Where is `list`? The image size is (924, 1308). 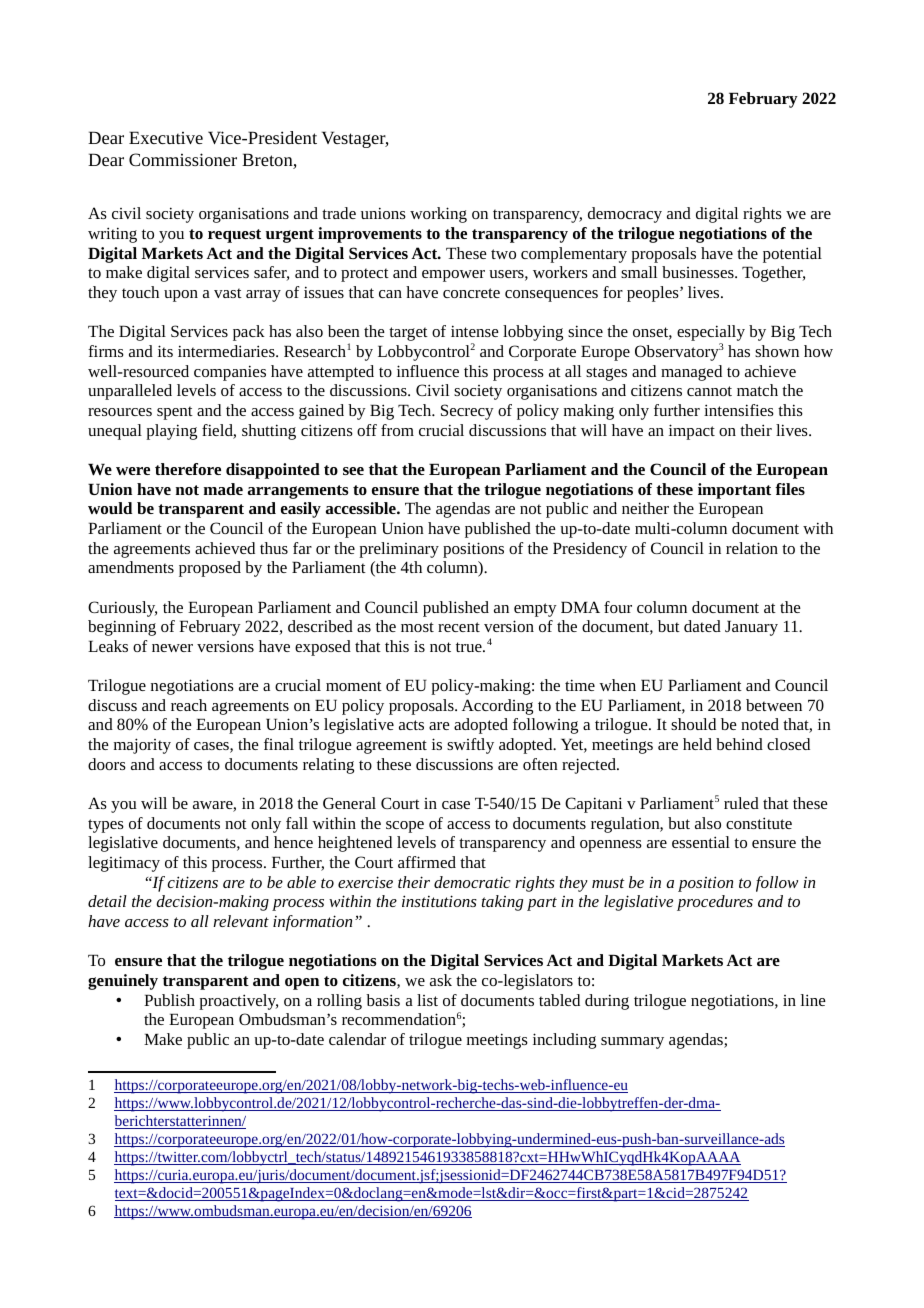
list is located at coordinates (427, 1000).
